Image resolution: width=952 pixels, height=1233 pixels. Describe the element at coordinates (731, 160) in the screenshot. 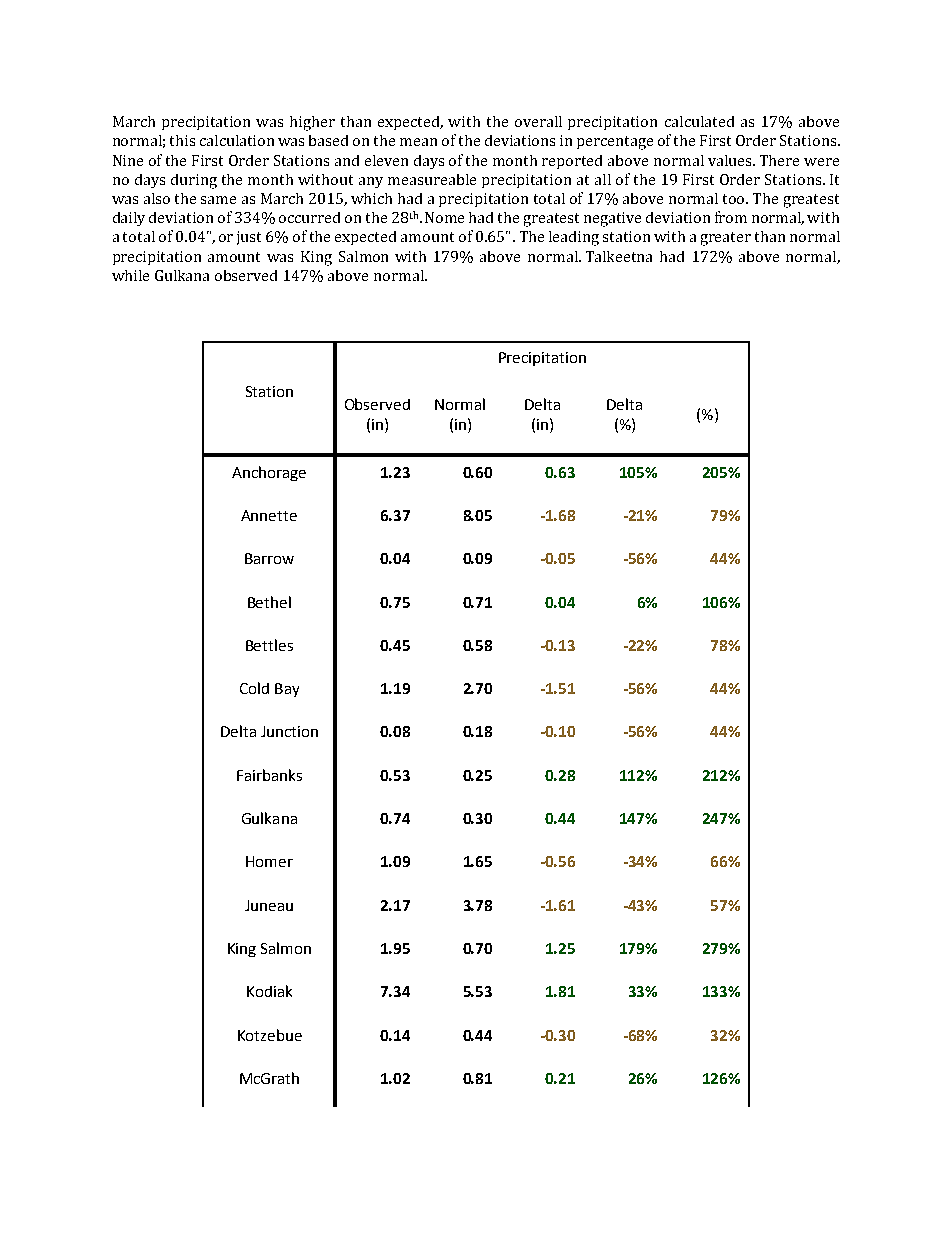

I see `values` at that location.
